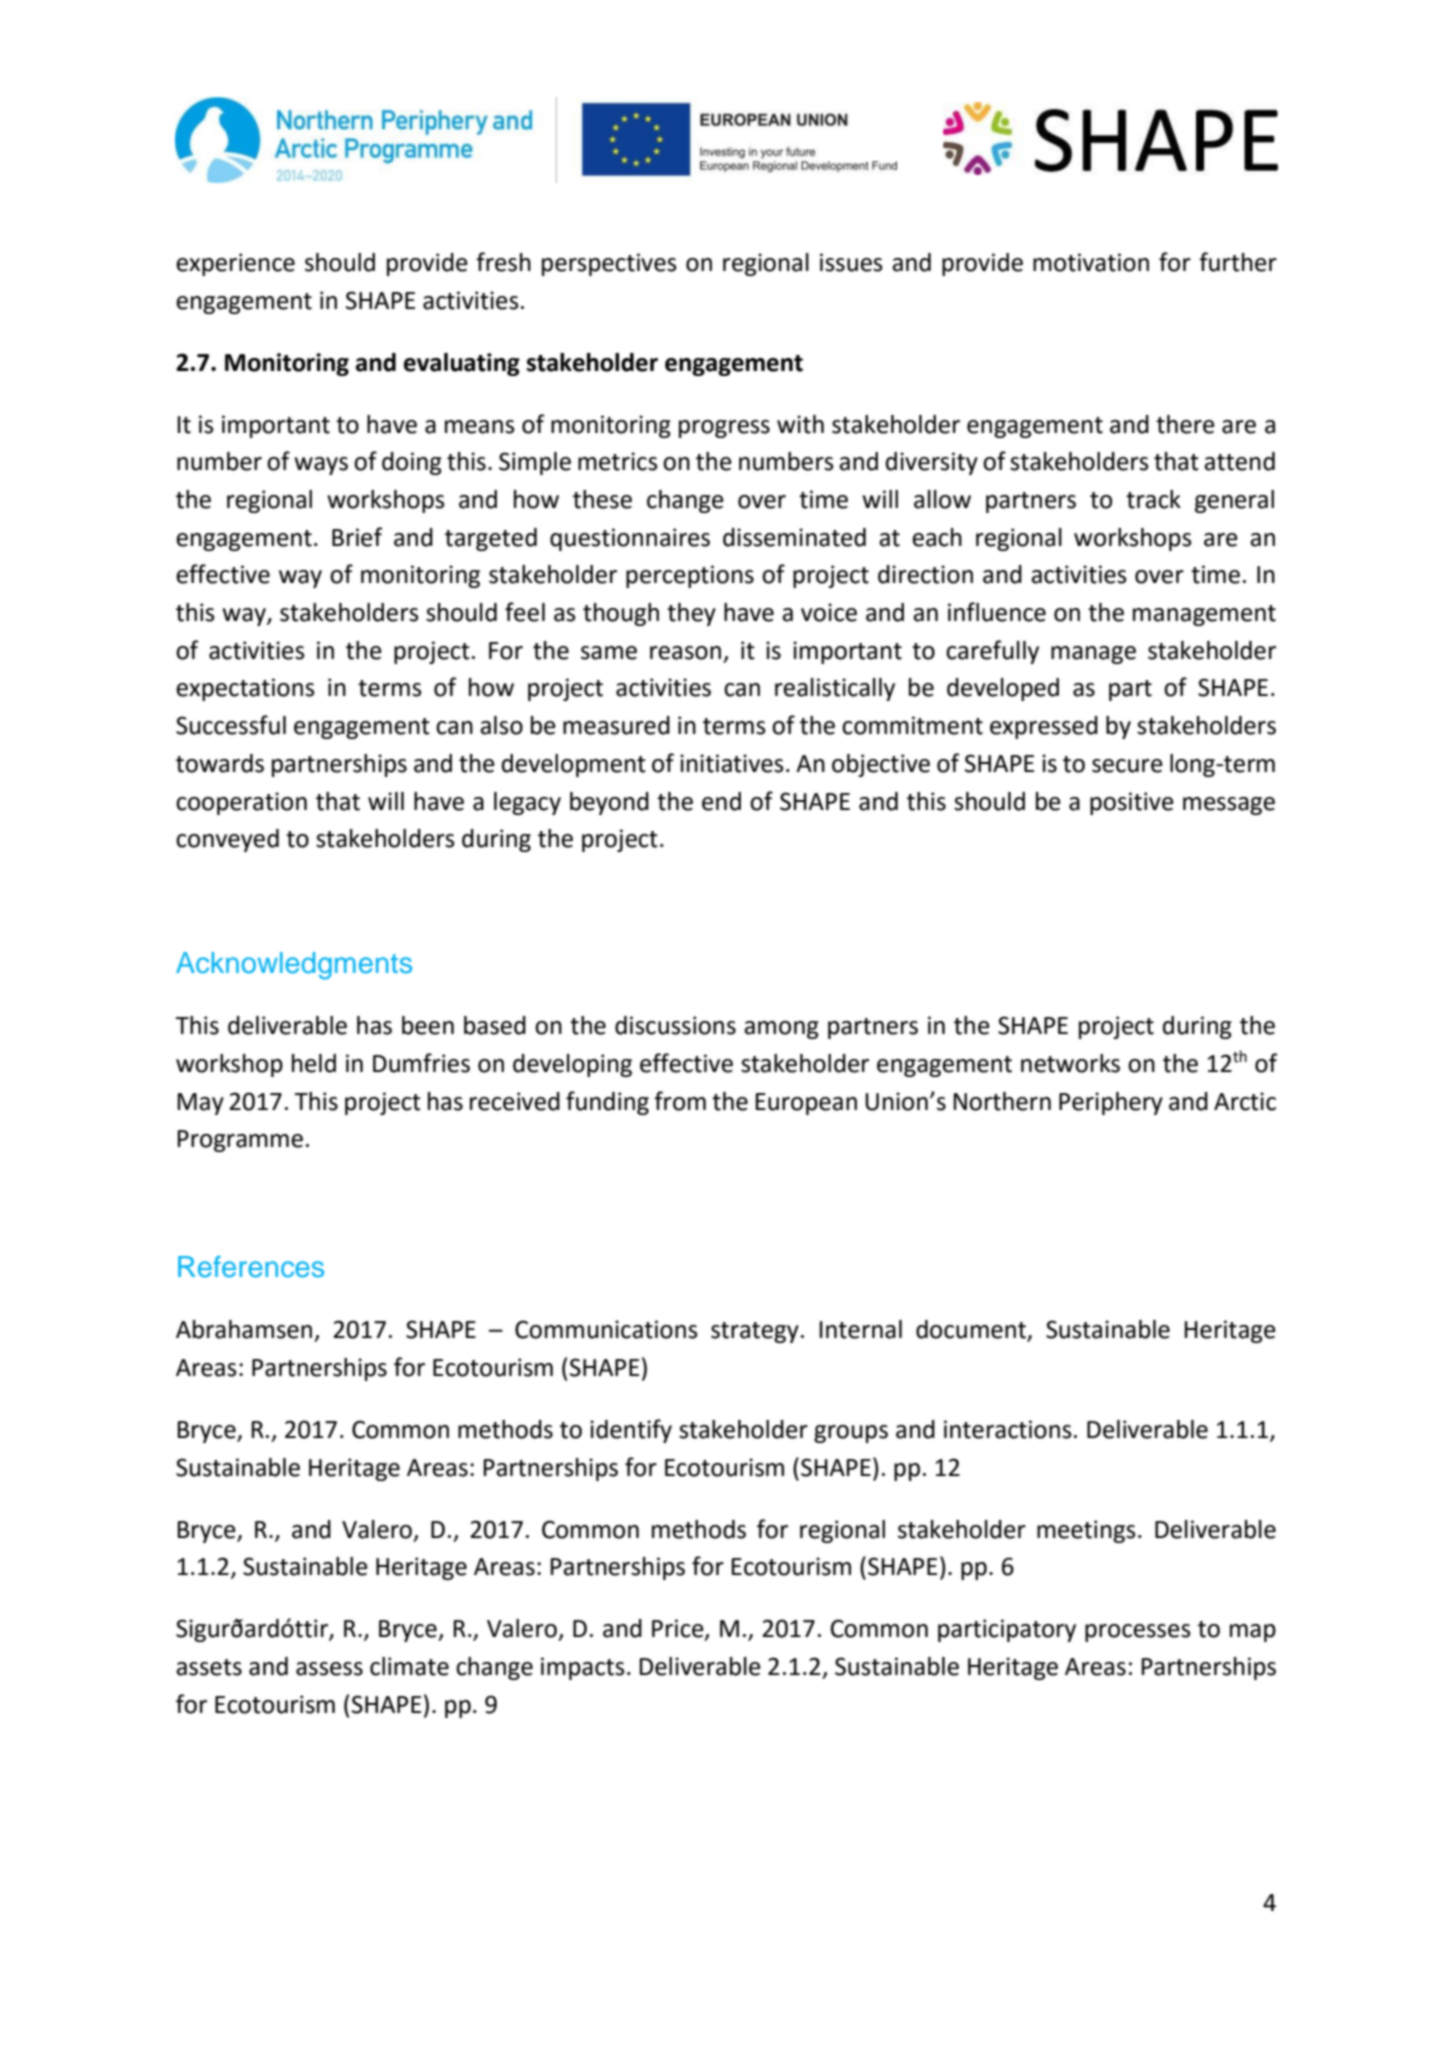  I want to click on discussions, so click(675, 1025).
